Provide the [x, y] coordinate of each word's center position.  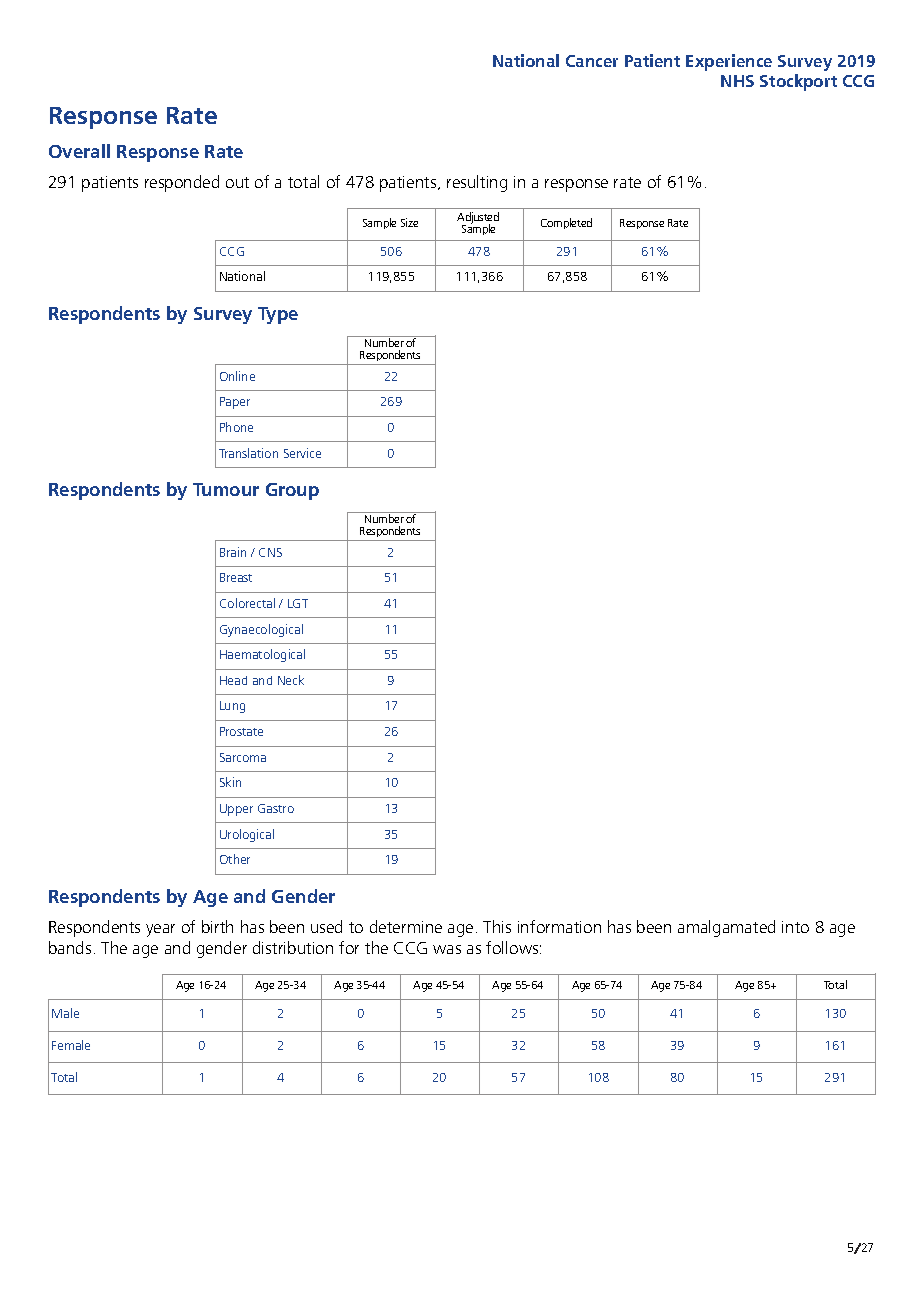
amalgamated [726, 928]
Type [278, 315]
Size [409, 222]
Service [302, 453]
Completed [566, 223]
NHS [737, 81]
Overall [79, 151]
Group [292, 491]
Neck [291, 680]
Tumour [226, 489]
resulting [477, 183]
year [160, 930]
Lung [232, 707]
